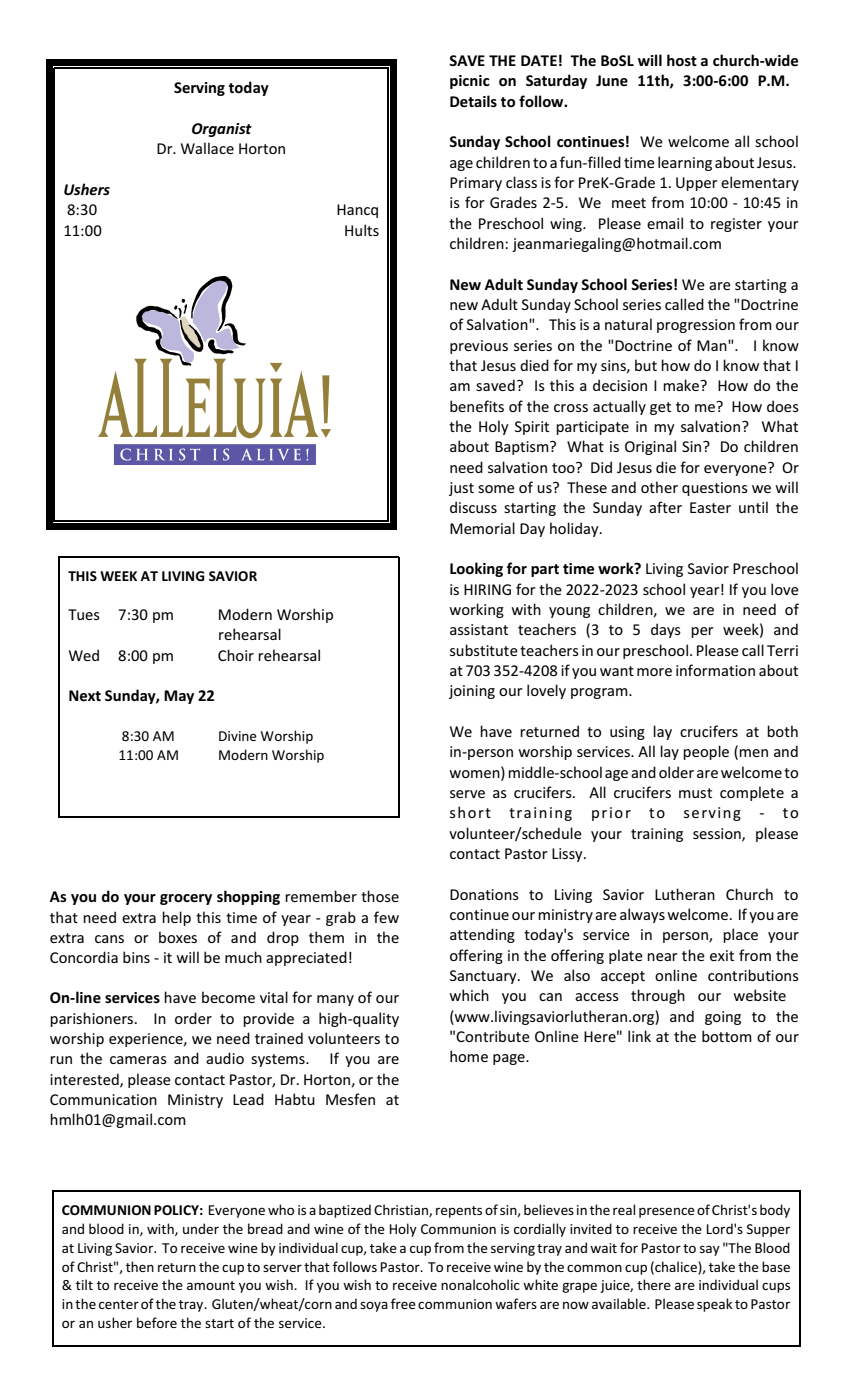 This document has width=849, height=1400. Describe the element at coordinates (472, 692) in the document. I see `joining` at that location.
